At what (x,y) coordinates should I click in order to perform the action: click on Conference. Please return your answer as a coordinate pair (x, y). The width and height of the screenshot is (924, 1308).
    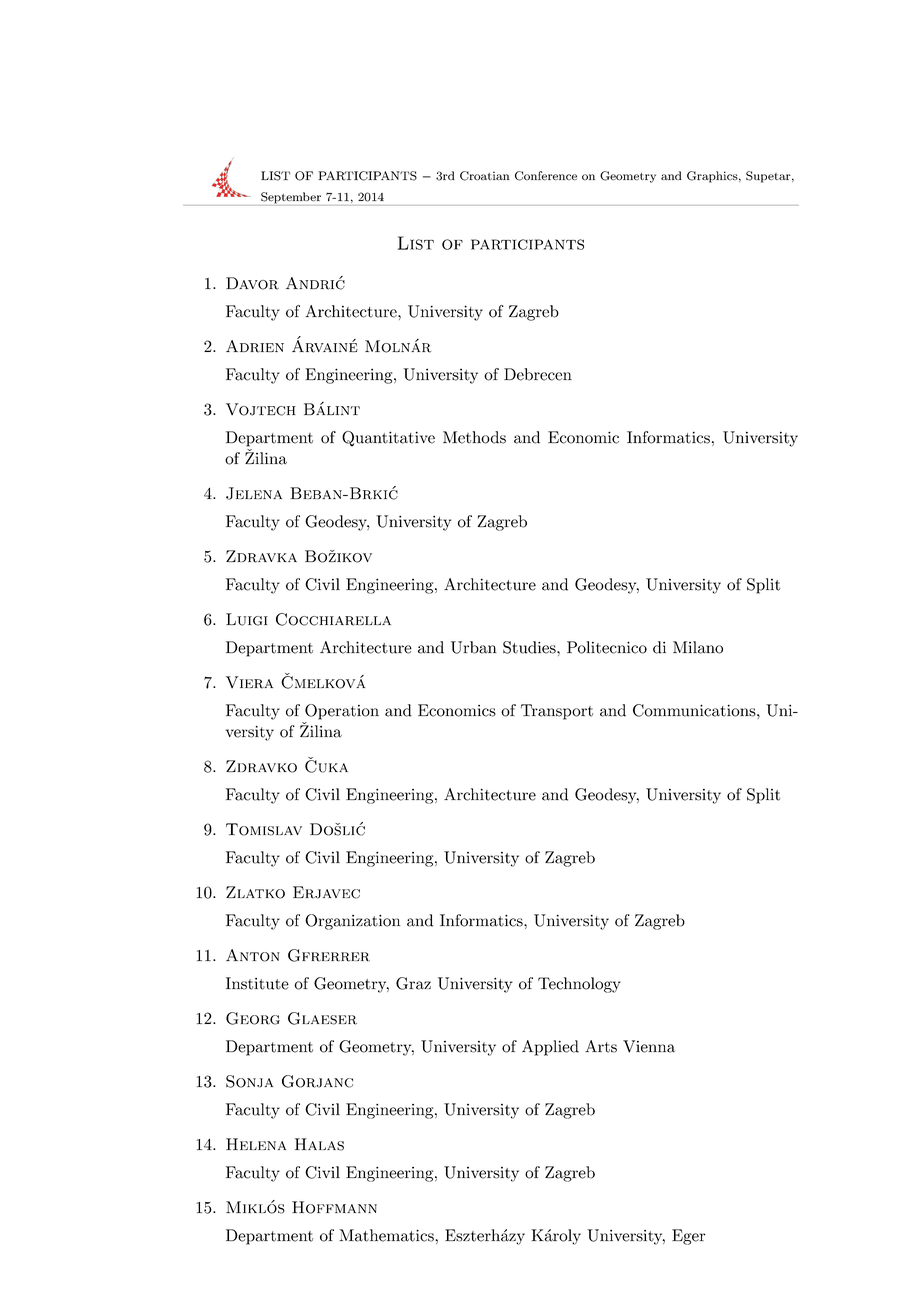
    Looking at the image, I should click on (546, 176).
